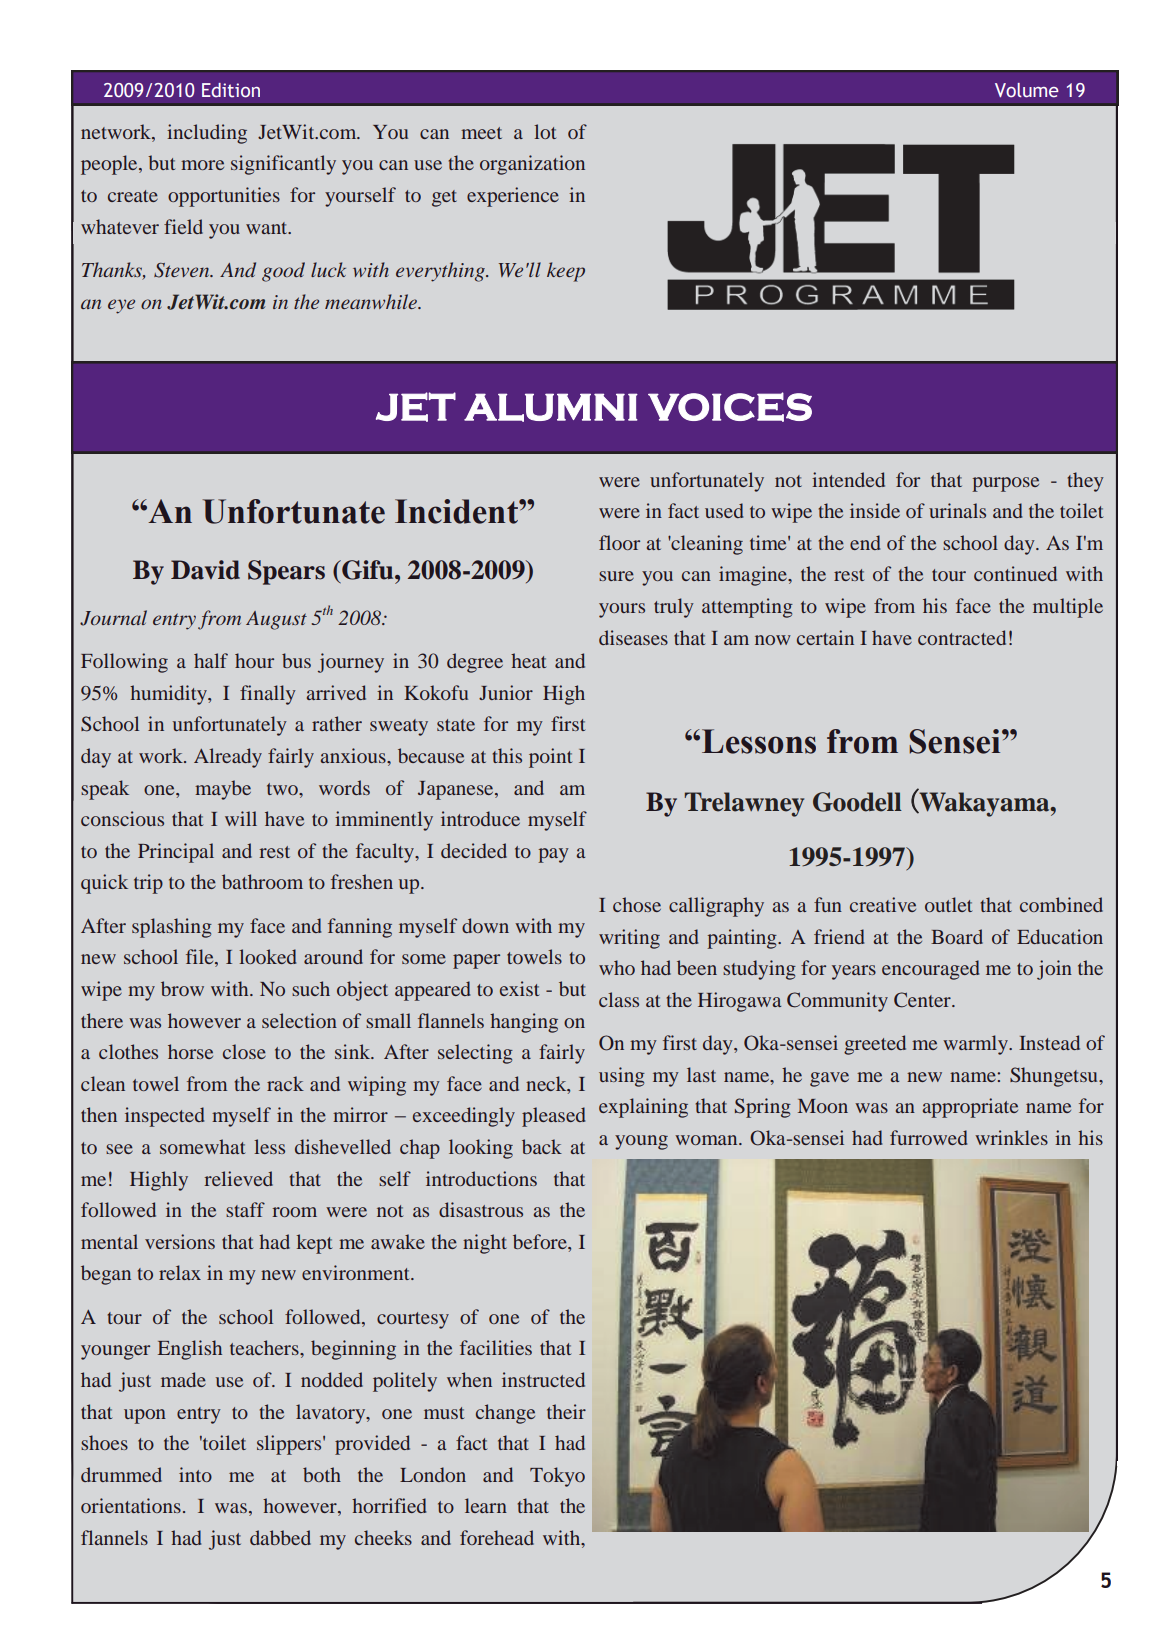  I want to click on organization, so click(532, 165).
